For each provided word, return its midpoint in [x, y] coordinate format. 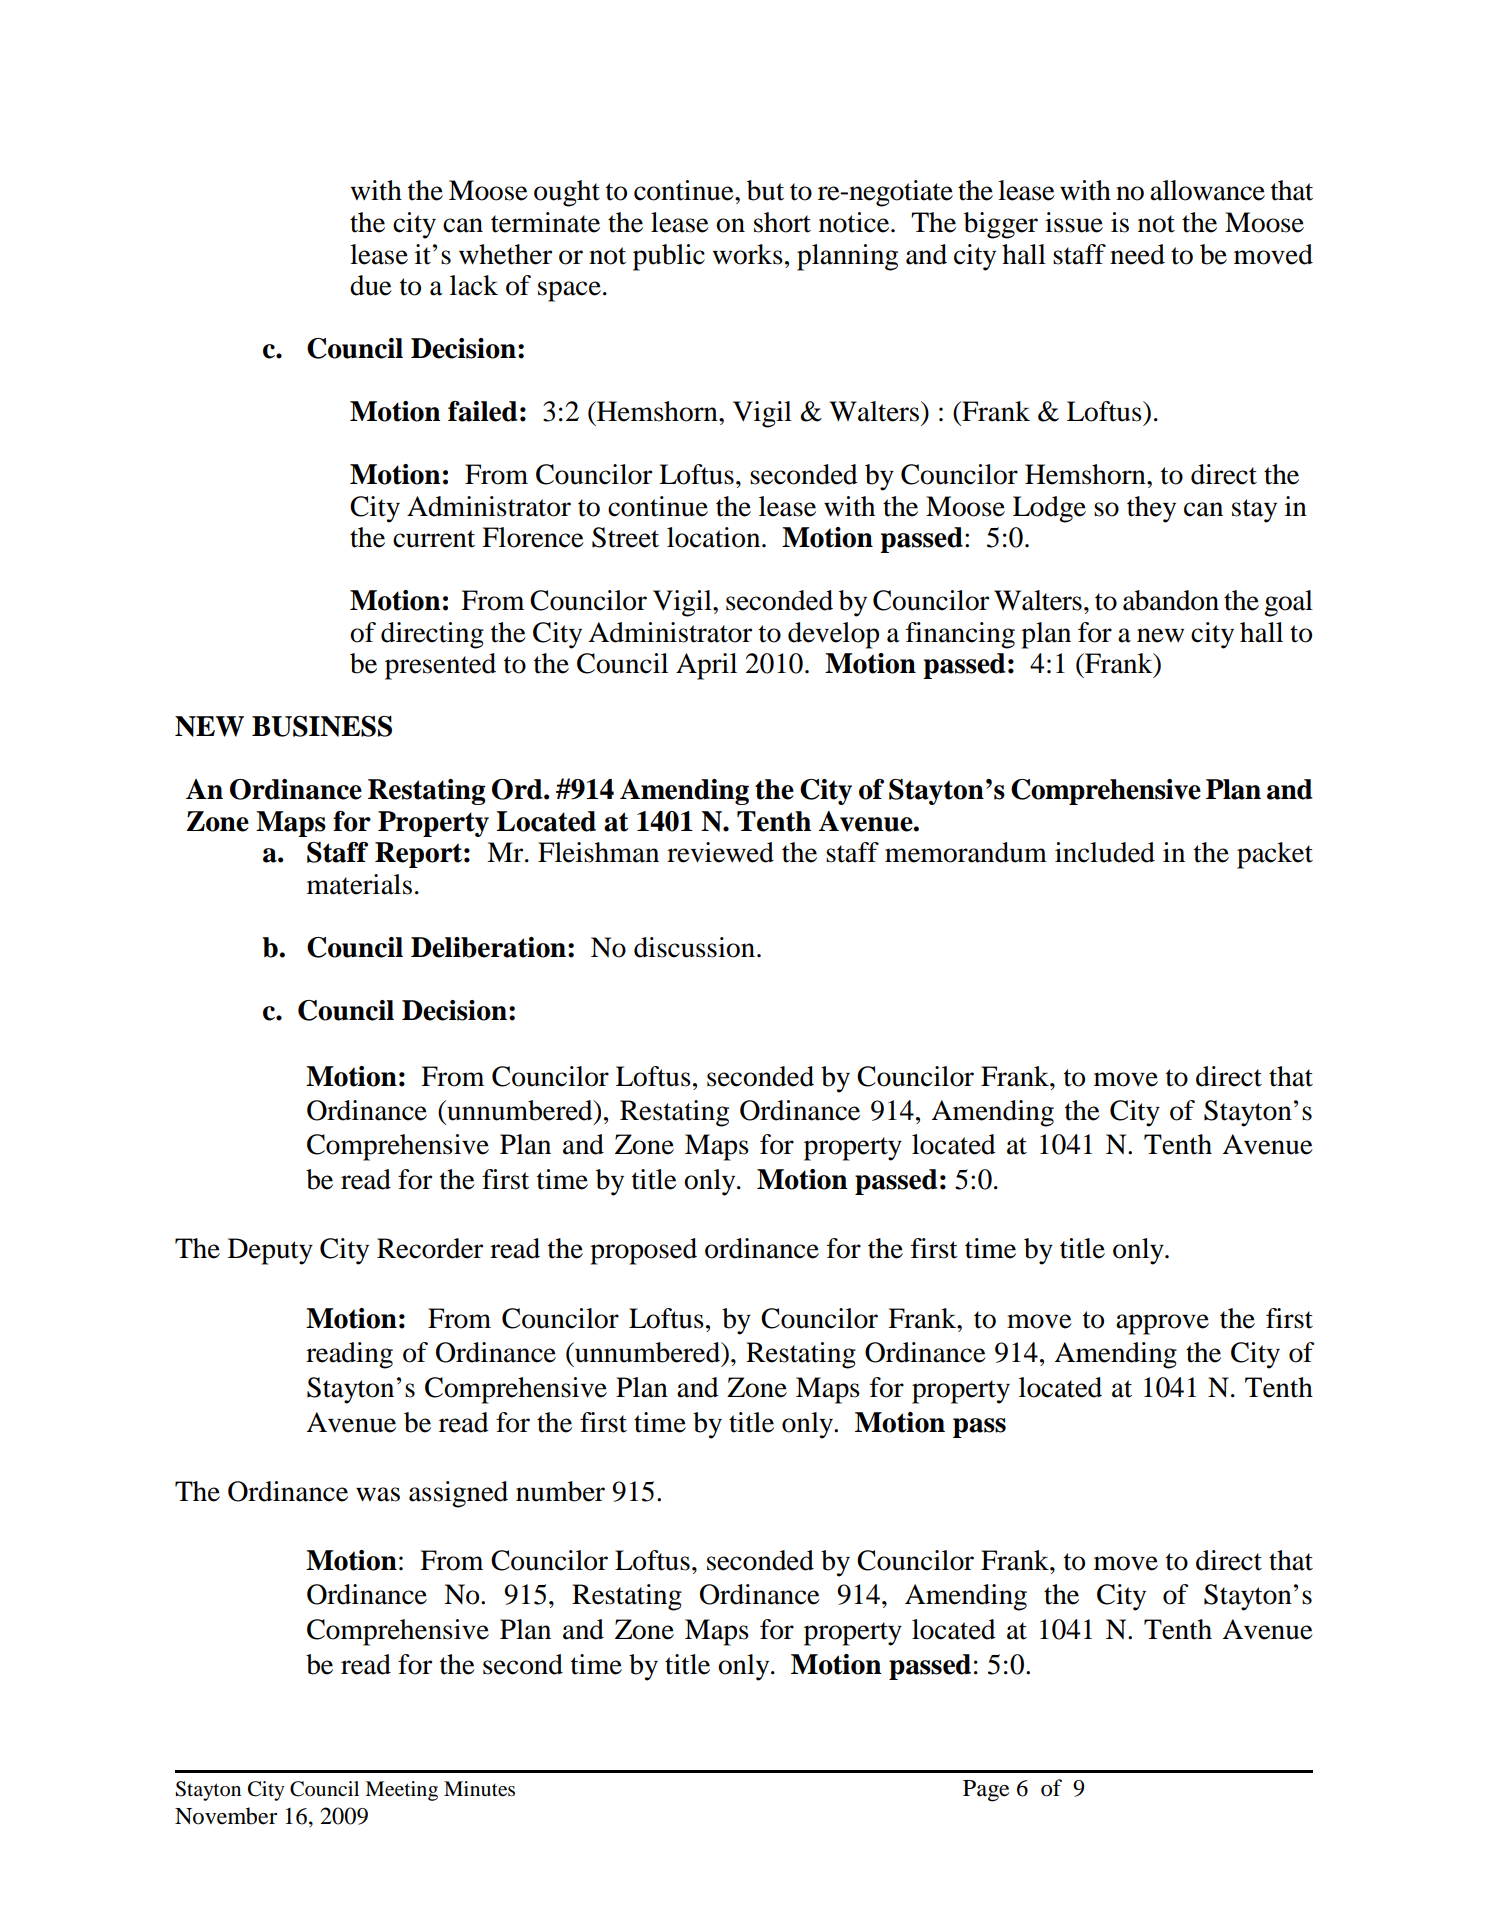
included [1105, 852]
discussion [694, 947]
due [371, 285]
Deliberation [488, 947]
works [747, 254]
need [1137, 254]
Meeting [401, 1791]
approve [1162, 1324]
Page [986, 1791]
